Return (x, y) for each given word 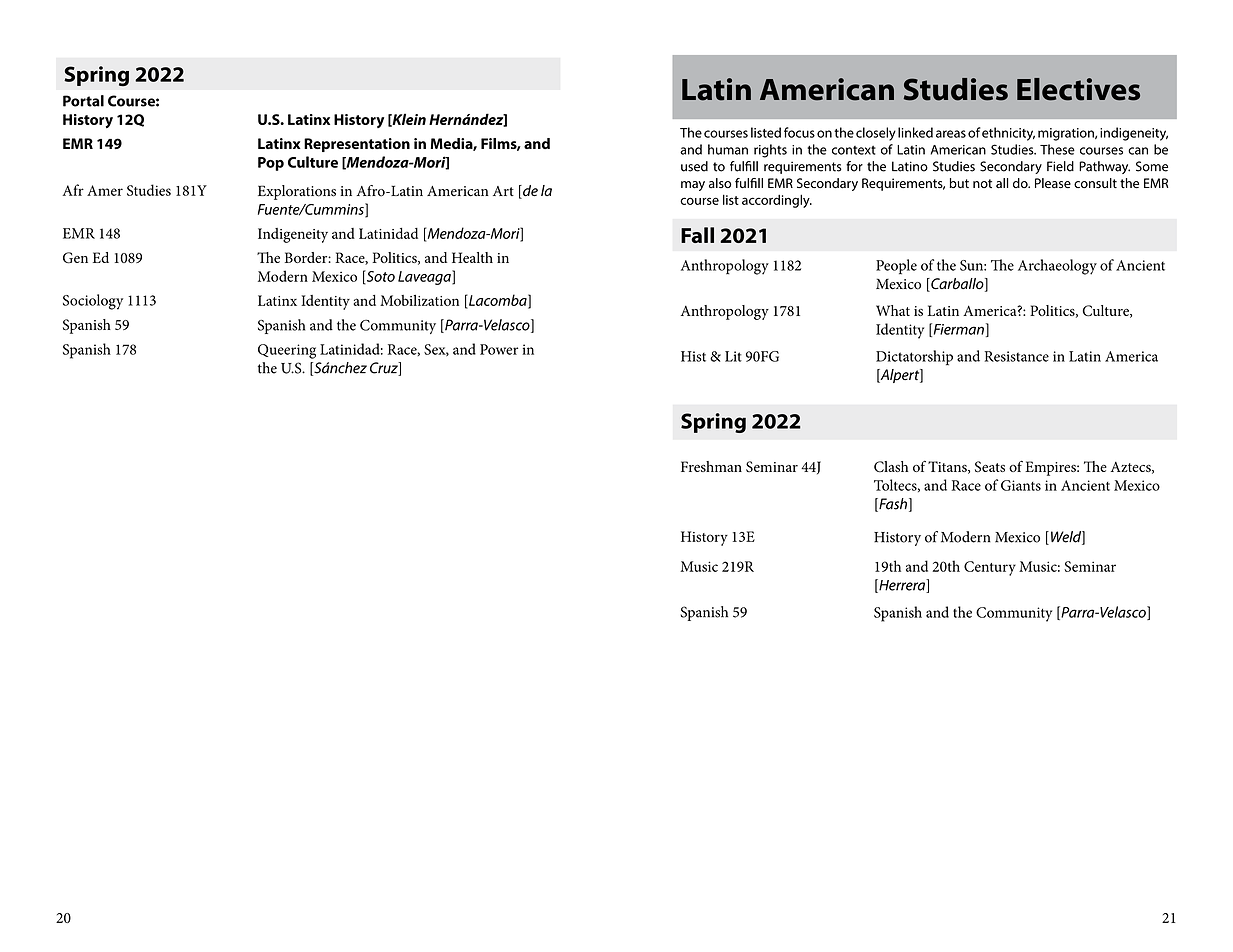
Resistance (1017, 356)
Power (499, 349)
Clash (891, 467)
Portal (83, 101)
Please (1053, 183)
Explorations (297, 192)
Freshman (711, 466)
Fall (697, 235)
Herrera (902, 586)
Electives (1078, 89)
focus (799, 132)
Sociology (93, 302)
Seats (990, 467)
